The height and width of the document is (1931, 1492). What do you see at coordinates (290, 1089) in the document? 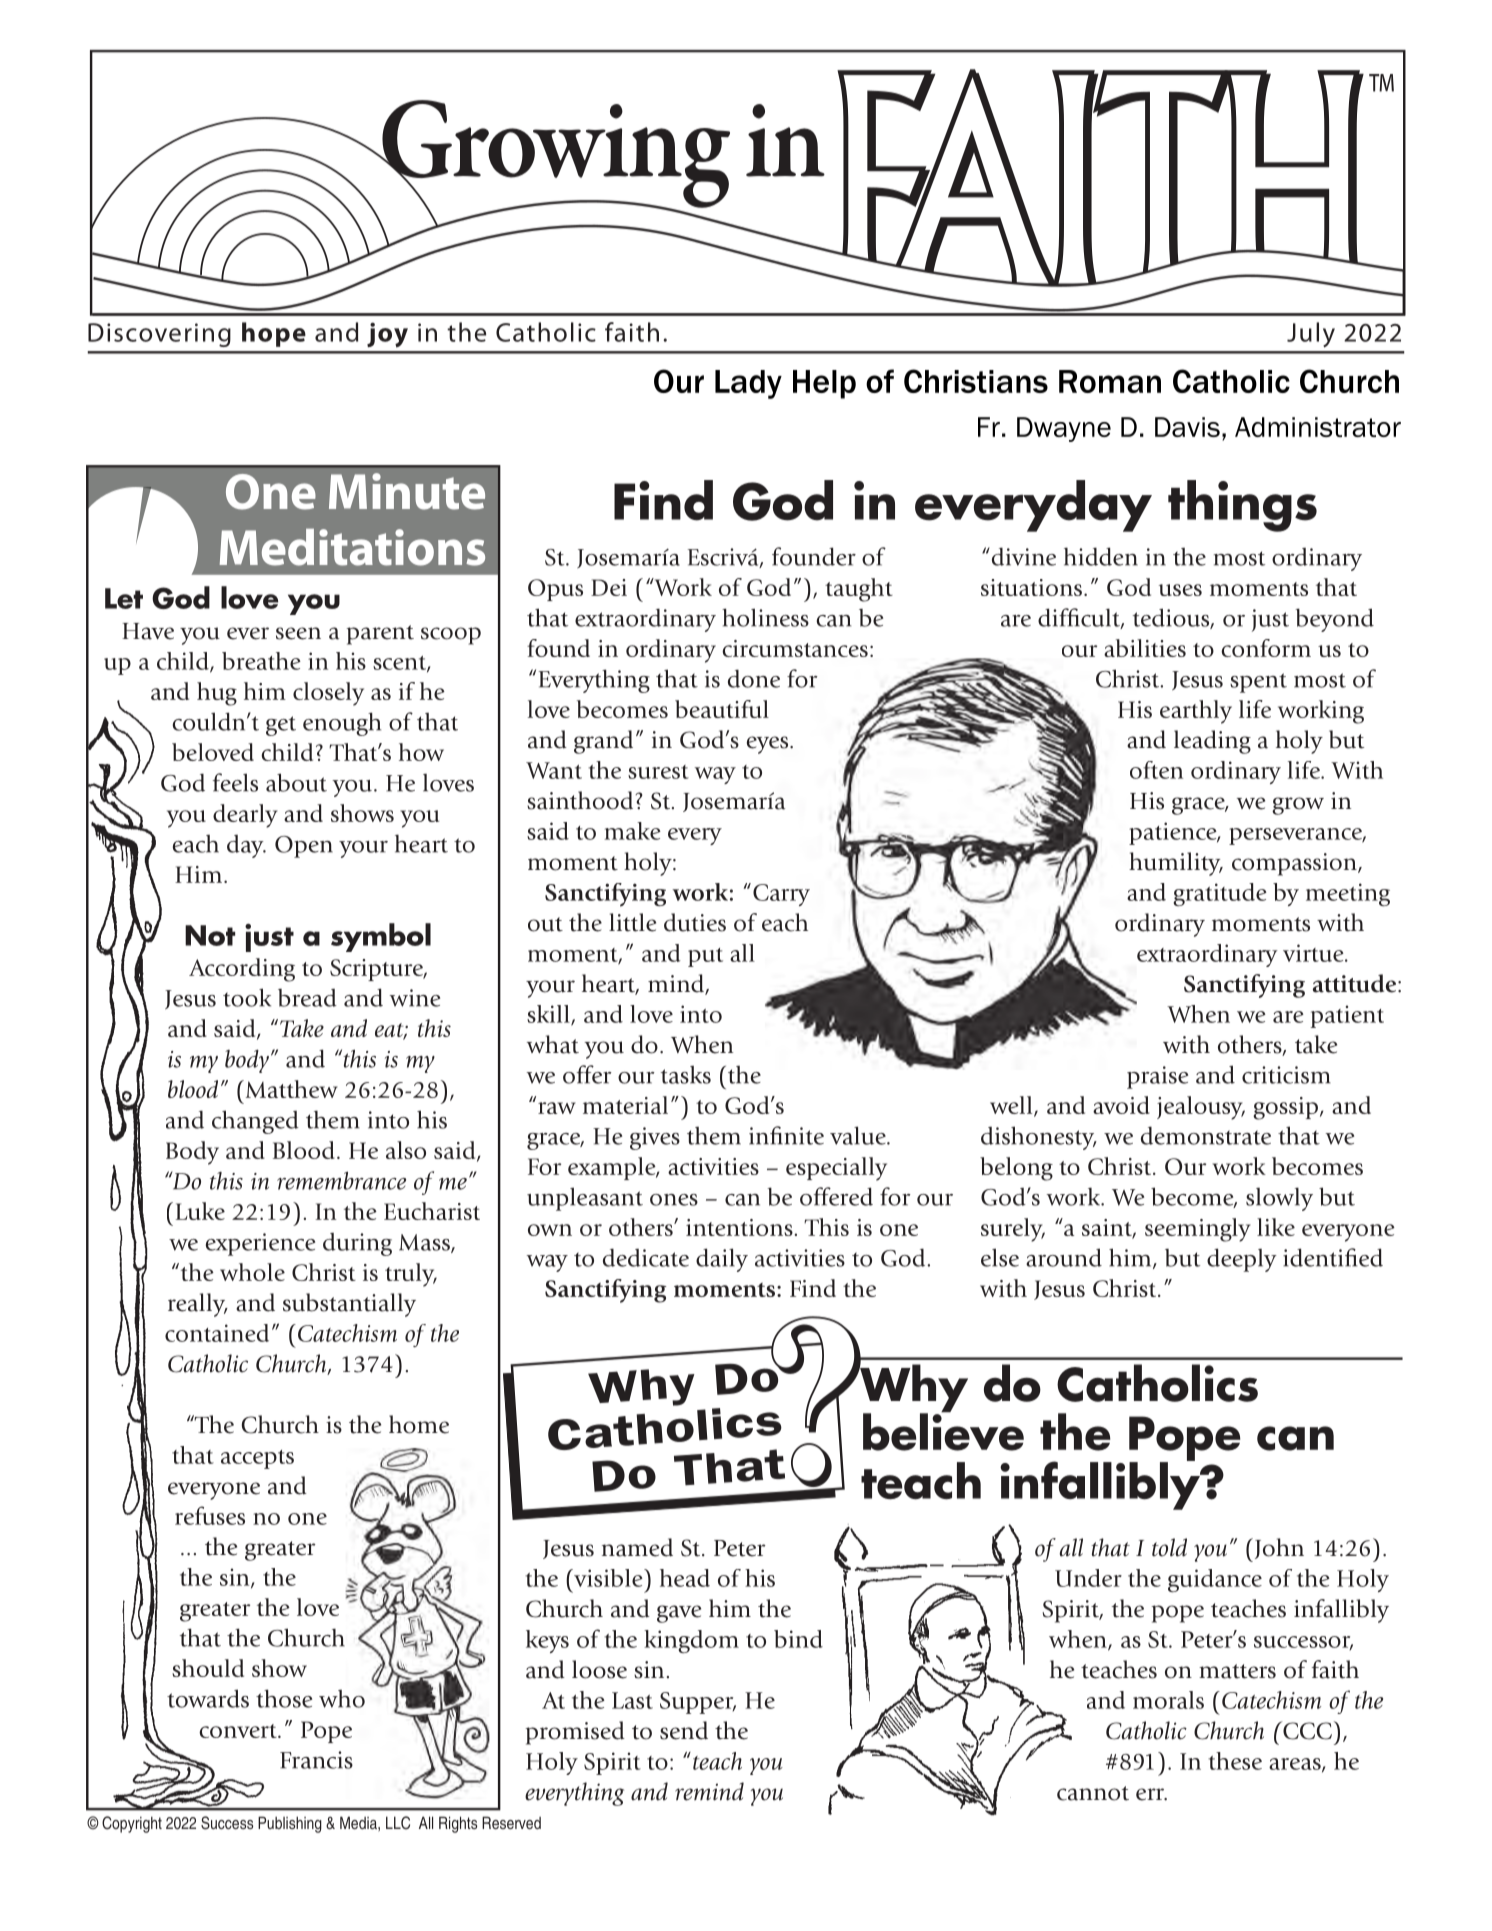
I see `Matthew` at bounding box center [290, 1089].
